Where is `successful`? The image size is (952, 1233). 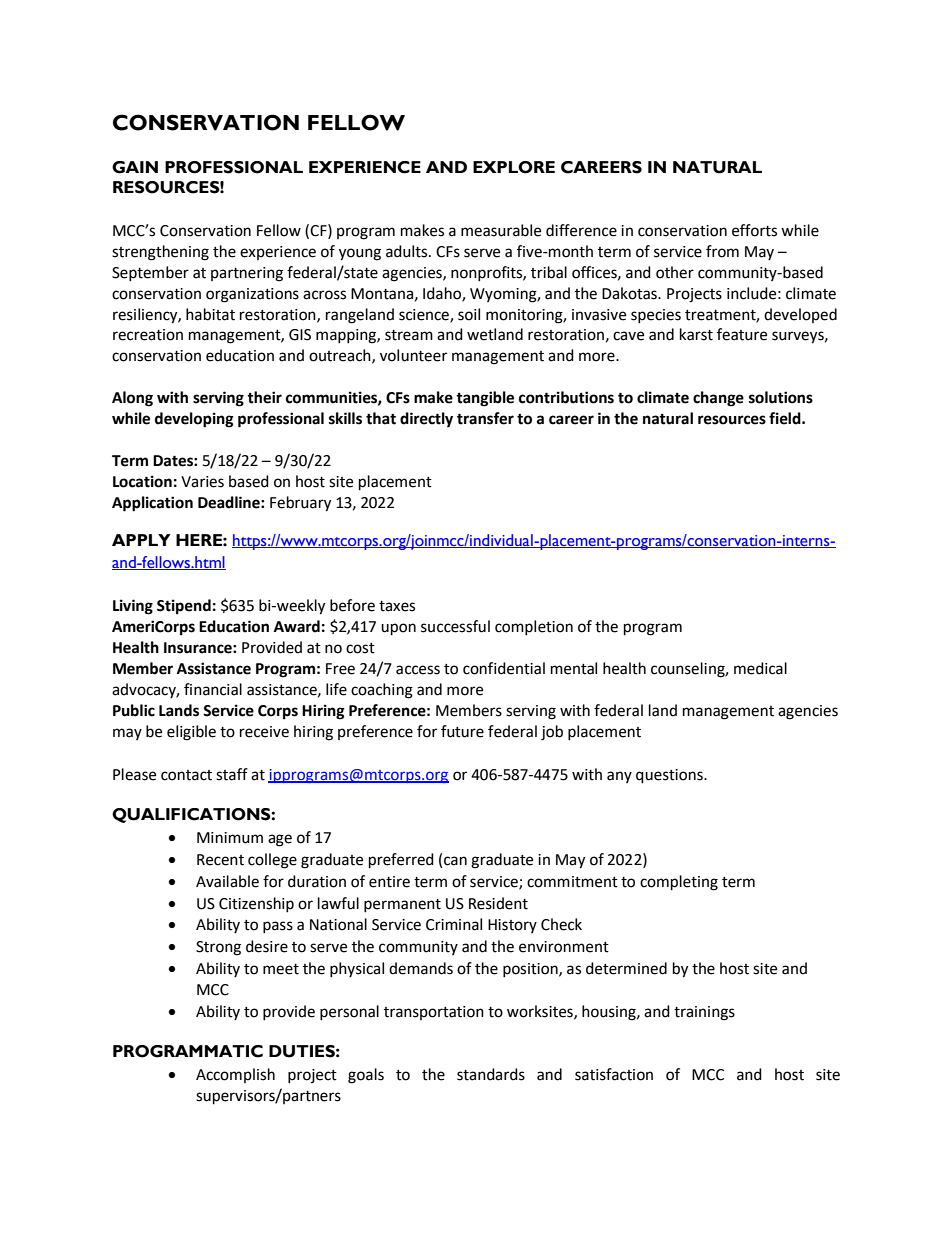
successful is located at coordinates (455, 626).
